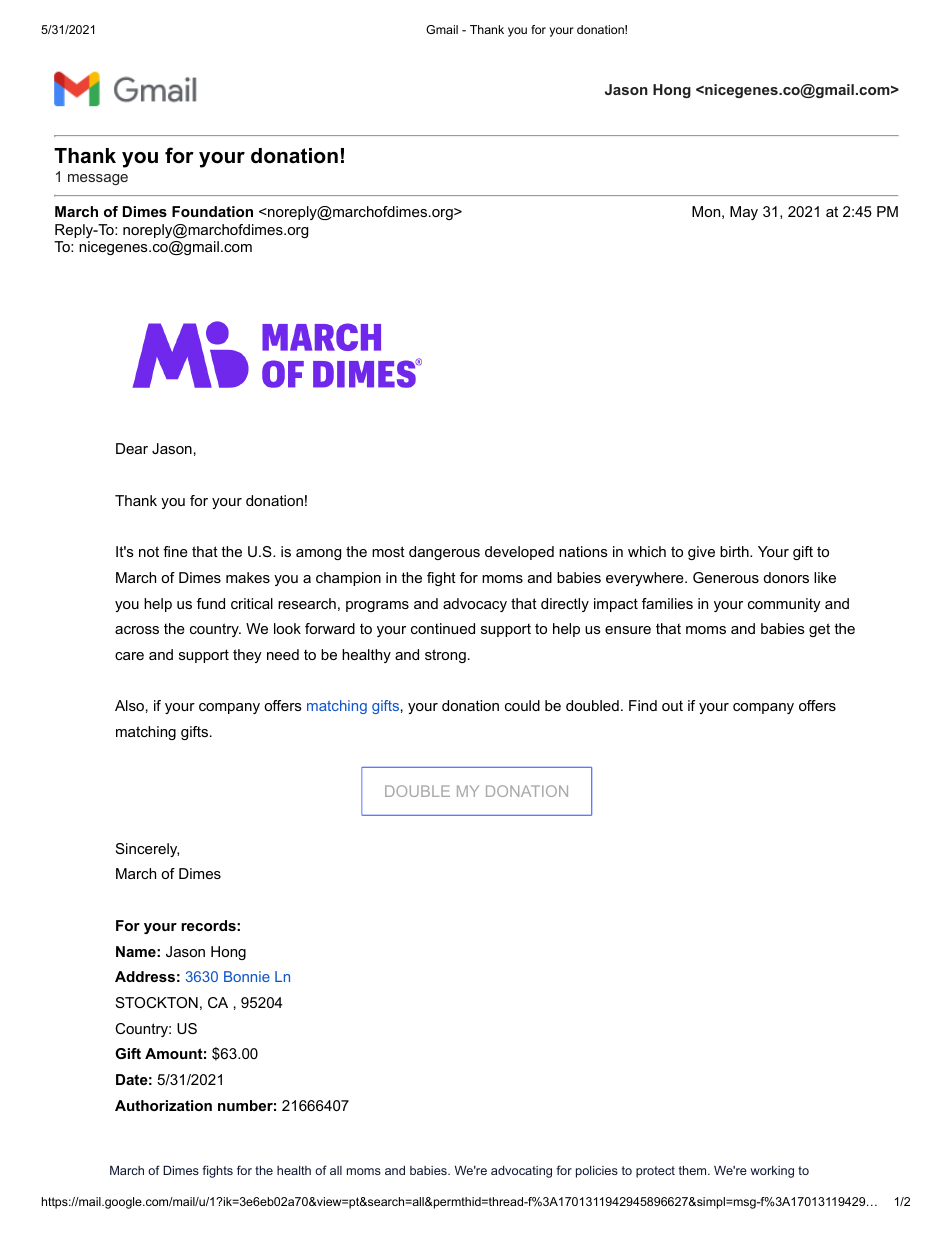 This screenshot has width=952, height=1233. I want to click on Bonnie, so click(247, 976).
